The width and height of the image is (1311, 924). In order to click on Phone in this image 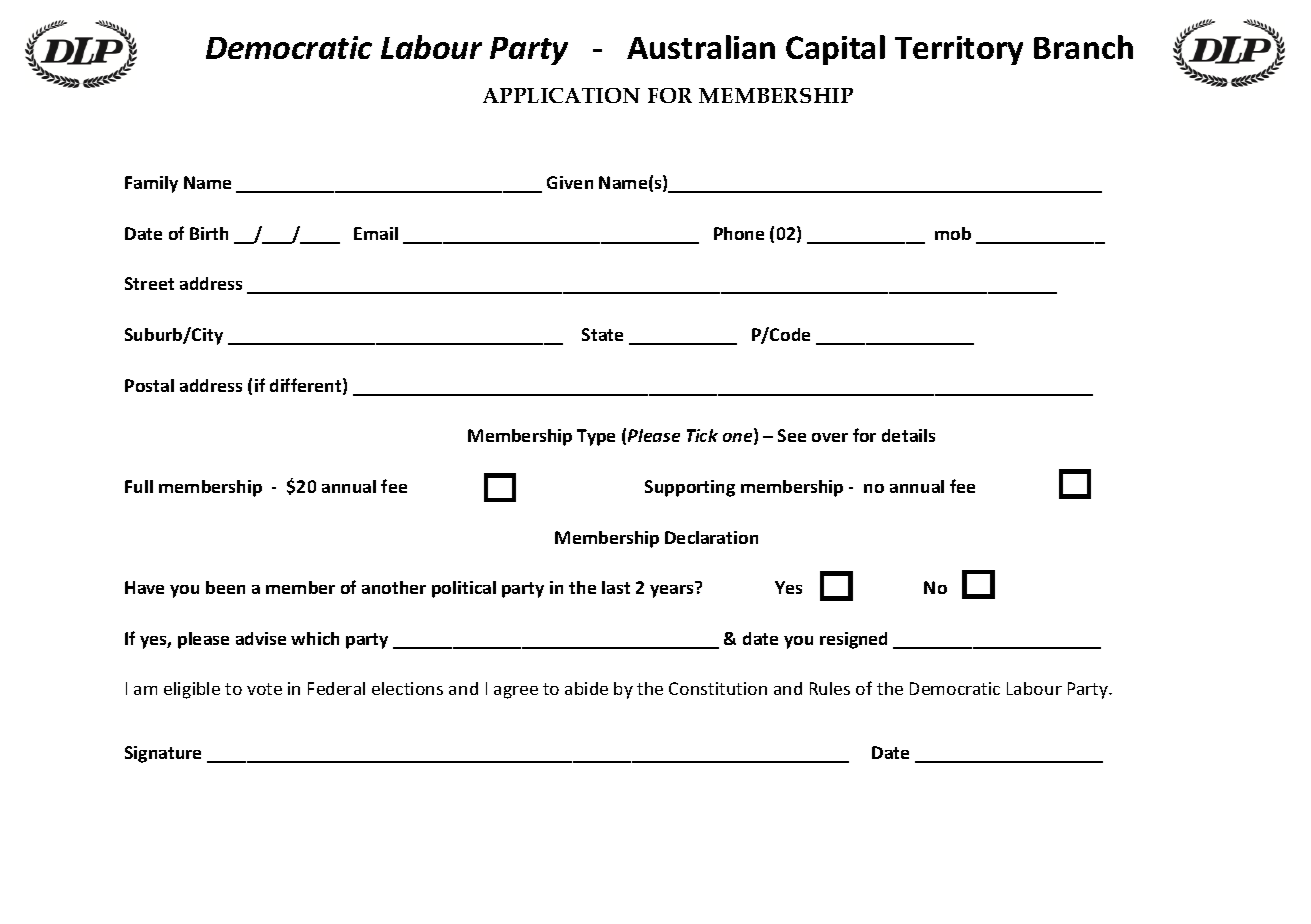, I will do `click(739, 233)`.
